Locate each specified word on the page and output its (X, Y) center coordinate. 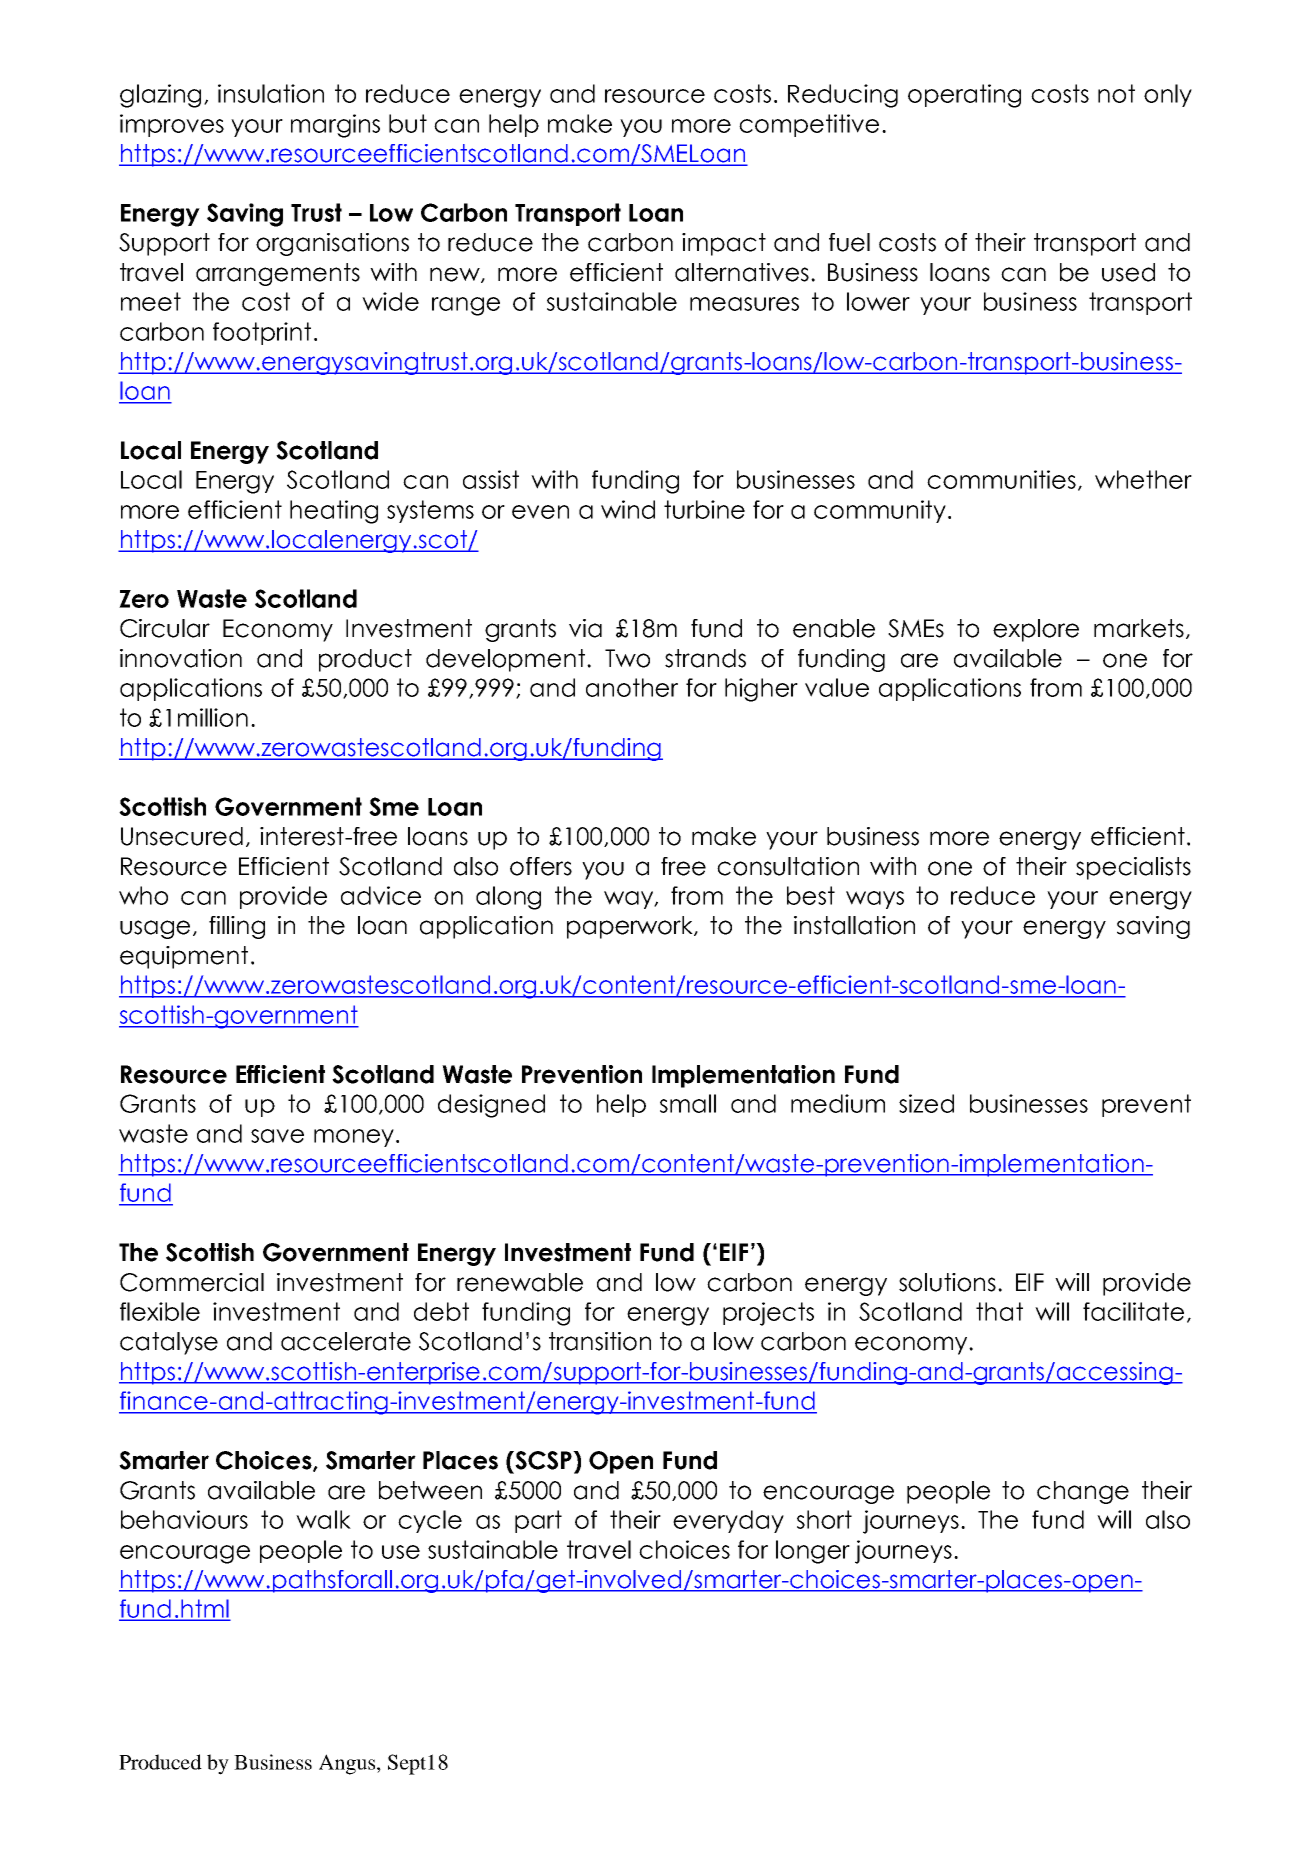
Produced (160, 1762)
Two (627, 658)
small (688, 1103)
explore (1036, 630)
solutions (947, 1282)
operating (964, 96)
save (277, 1136)
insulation (271, 93)
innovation (181, 658)
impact (724, 244)
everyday (728, 1521)
